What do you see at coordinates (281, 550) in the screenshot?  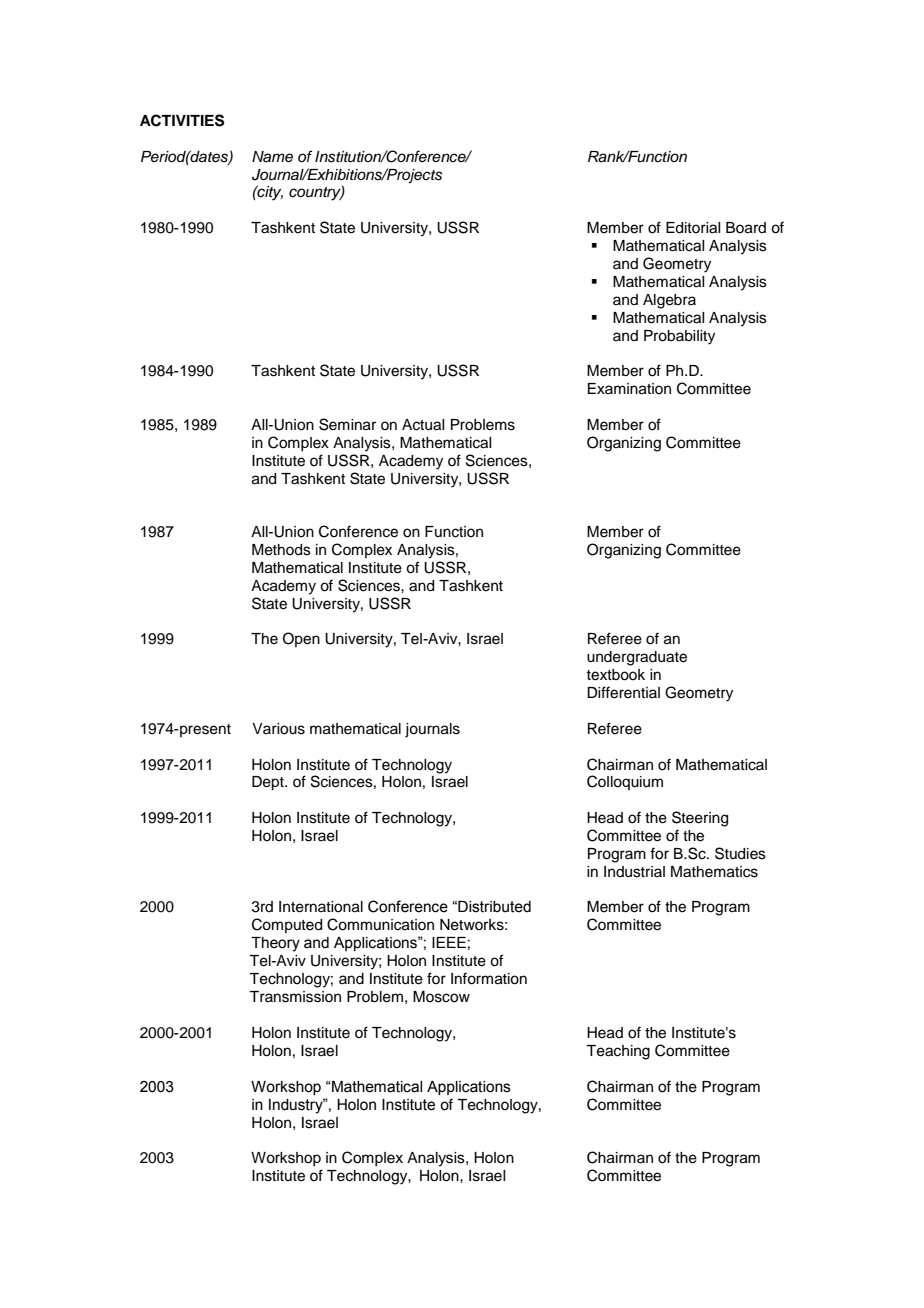 I see `Methods` at bounding box center [281, 550].
